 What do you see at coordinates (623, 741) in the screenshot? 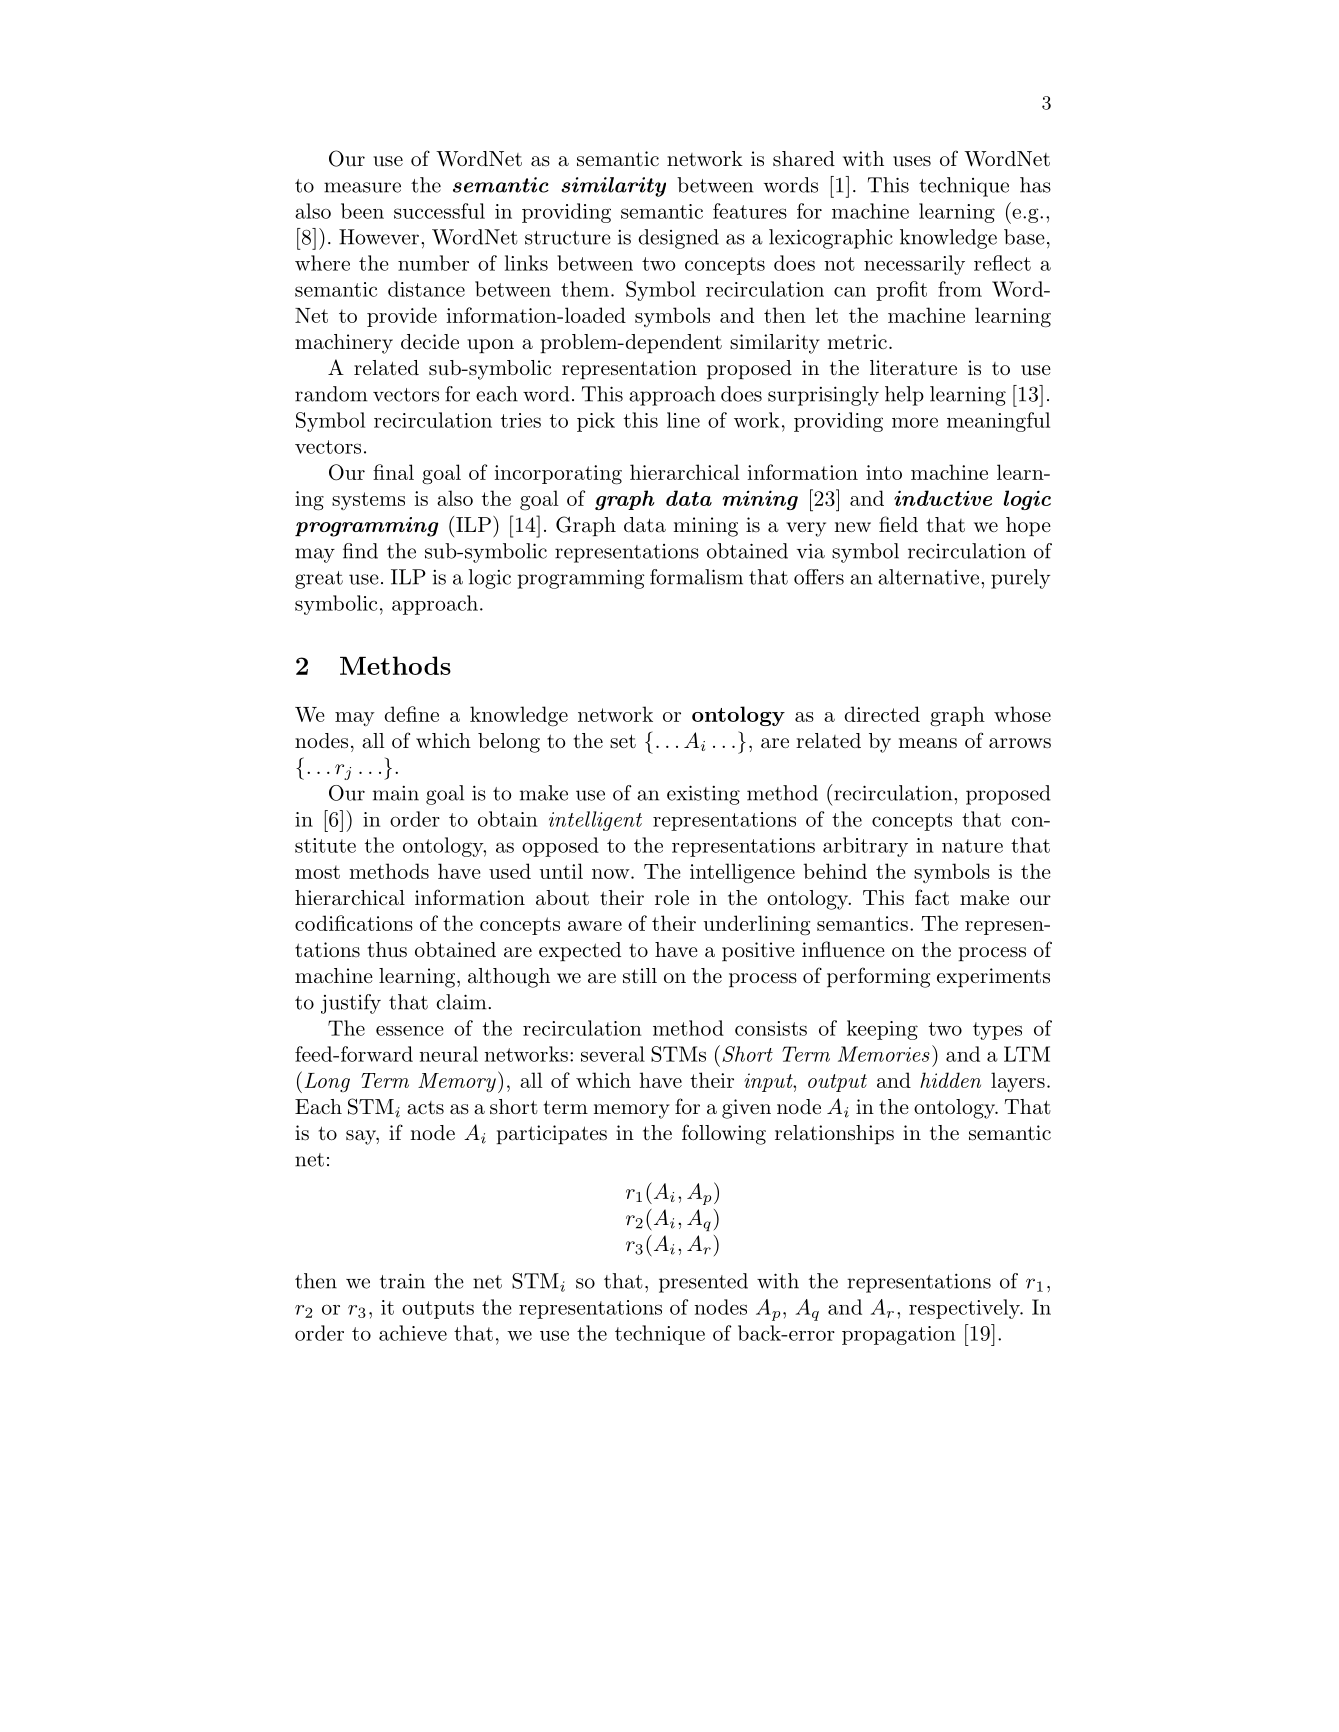
I see `set` at bounding box center [623, 741].
